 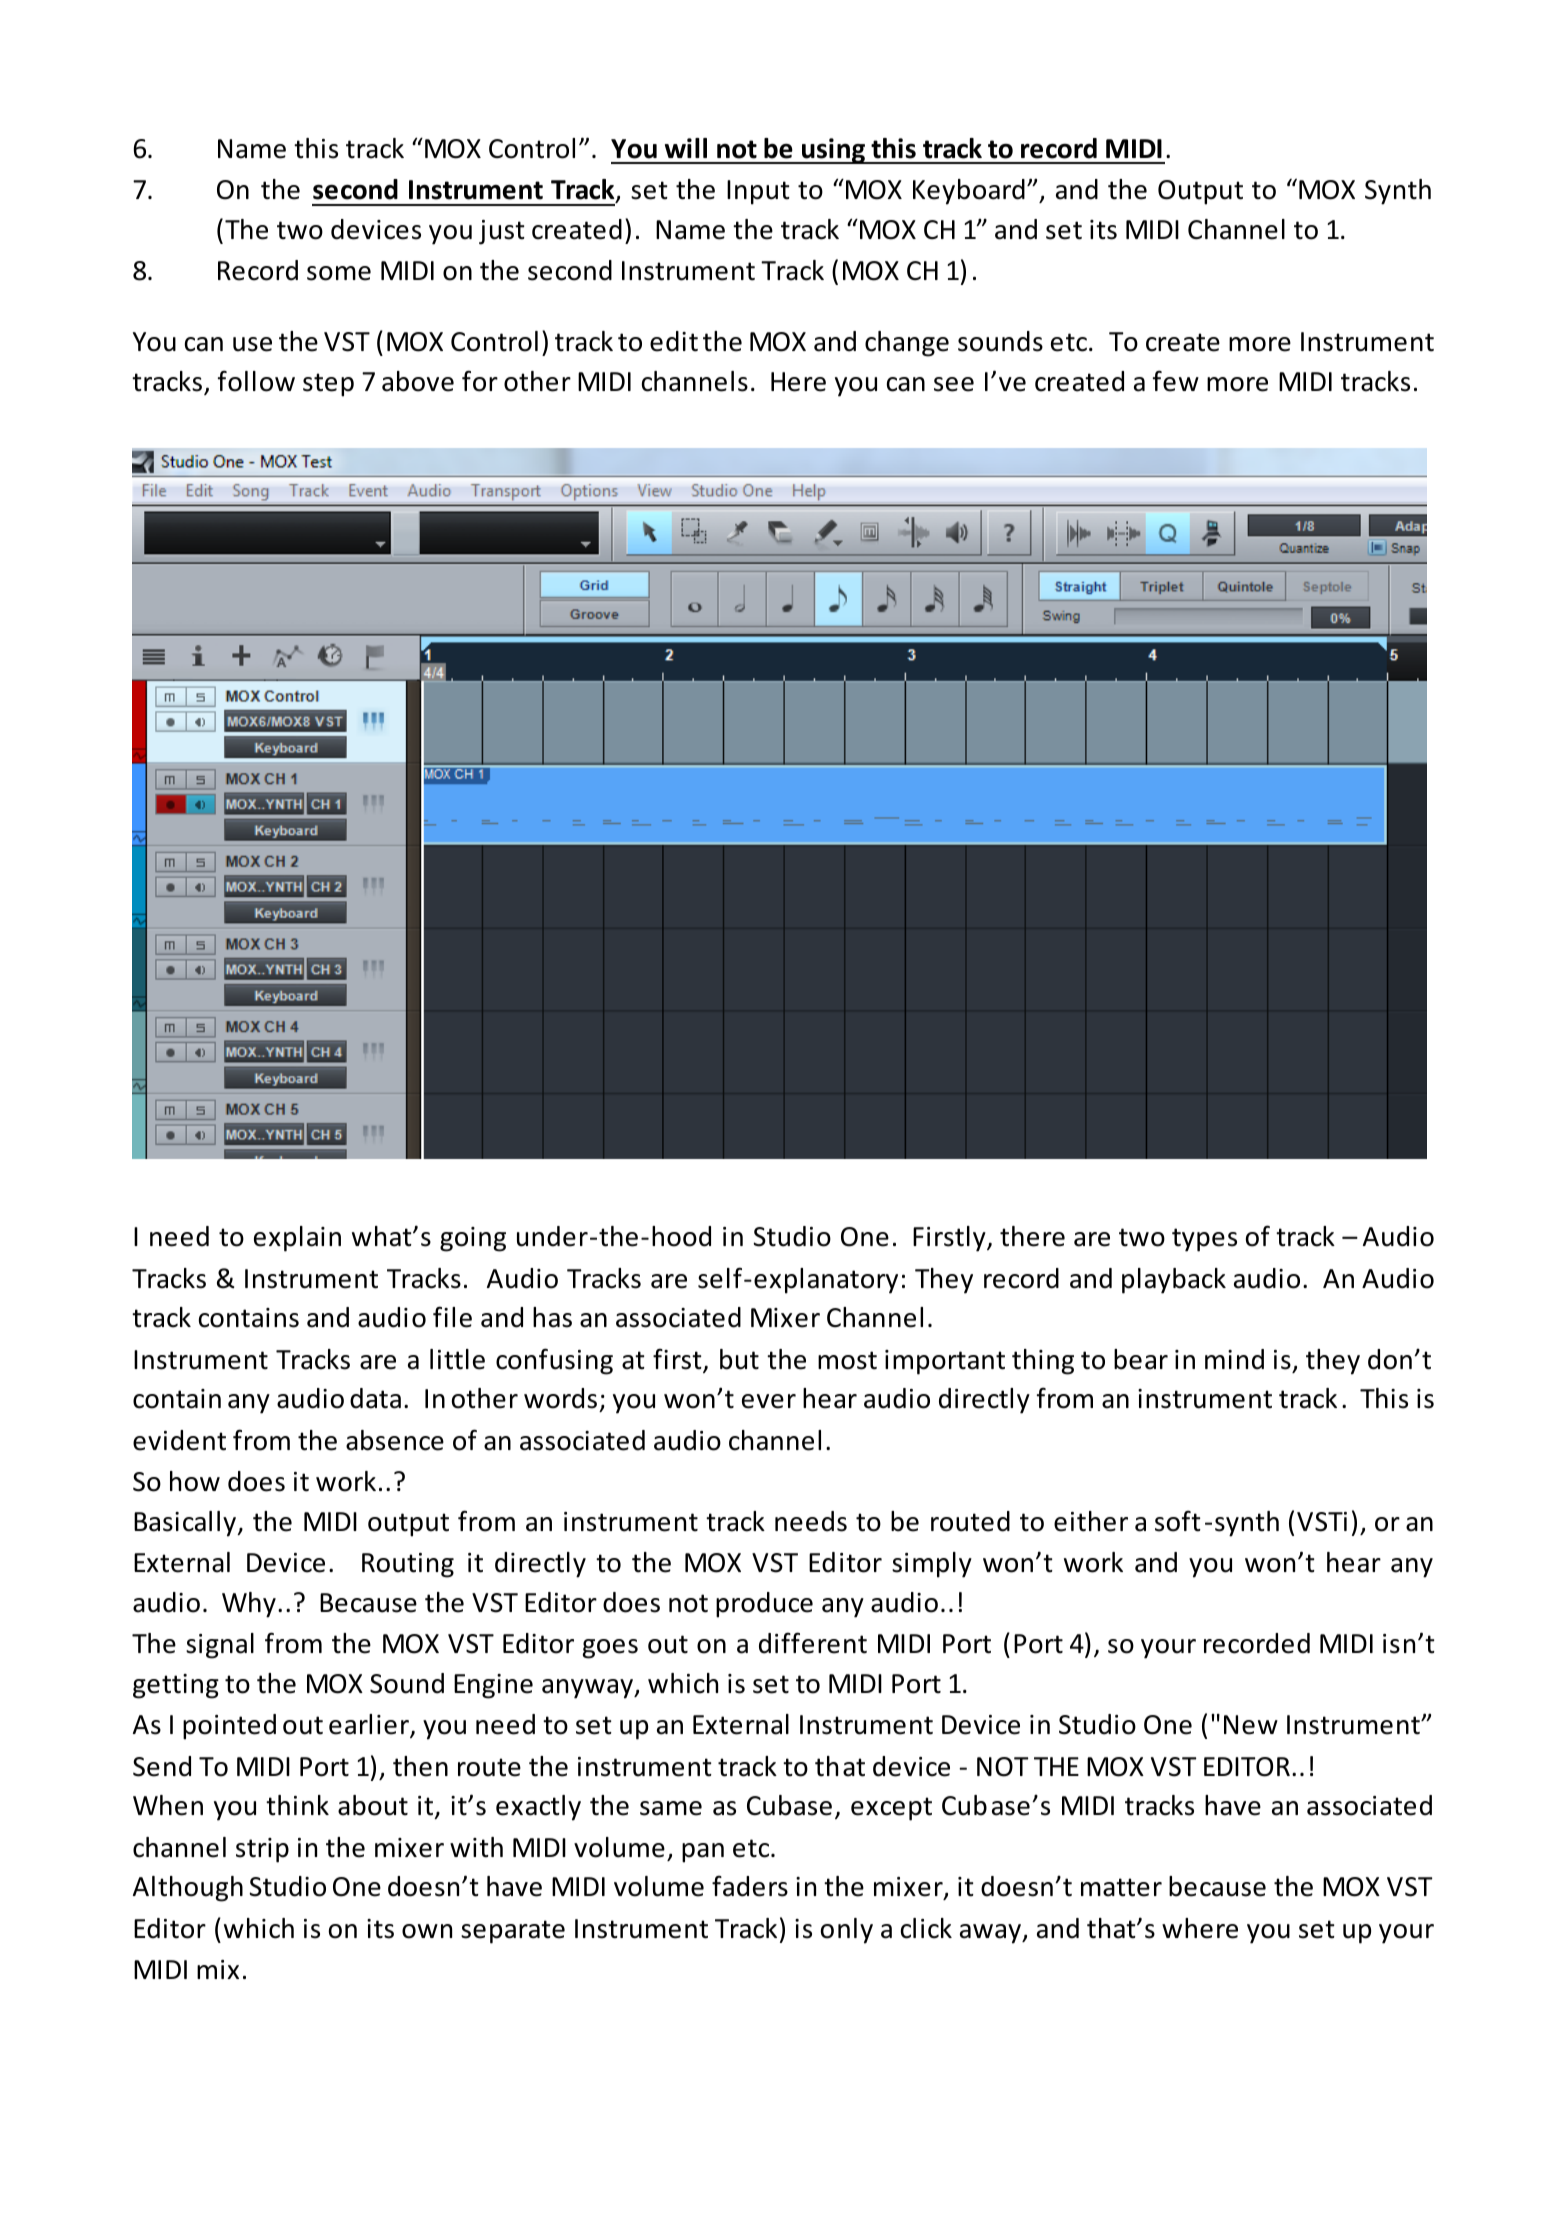 What do you see at coordinates (480, 381) in the screenshot?
I see `for` at bounding box center [480, 381].
